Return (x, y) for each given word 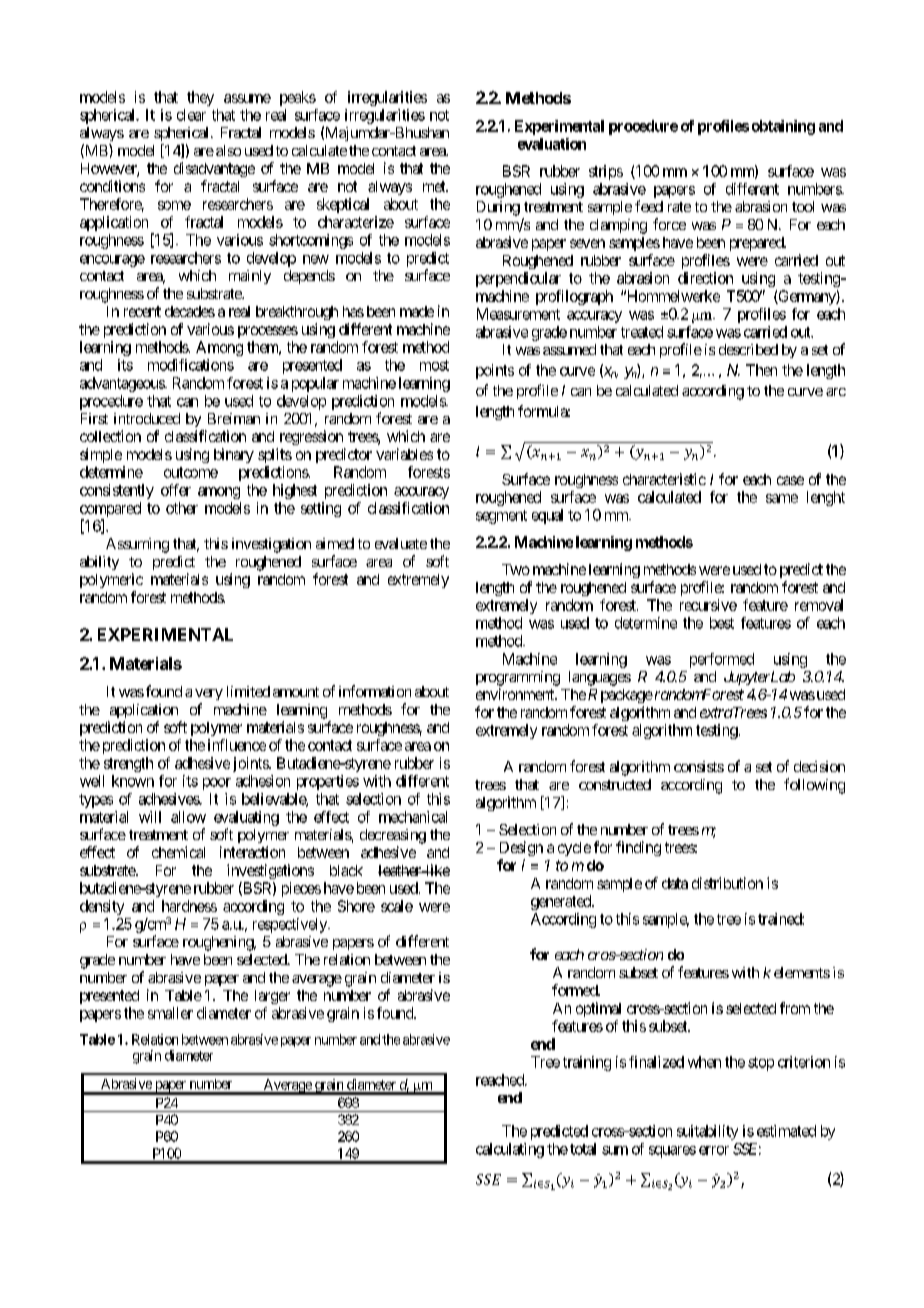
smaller (170, 1013)
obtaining (783, 127)
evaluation (552, 144)
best (722, 623)
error (714, 1150)
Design (521, 848)
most (434, 365)
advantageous (123, 384)
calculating (510, 1150)
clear (191, 115)
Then (761, 370)
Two (516, 569)
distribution (727, 883)
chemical (178, 852)
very (209, 694)
